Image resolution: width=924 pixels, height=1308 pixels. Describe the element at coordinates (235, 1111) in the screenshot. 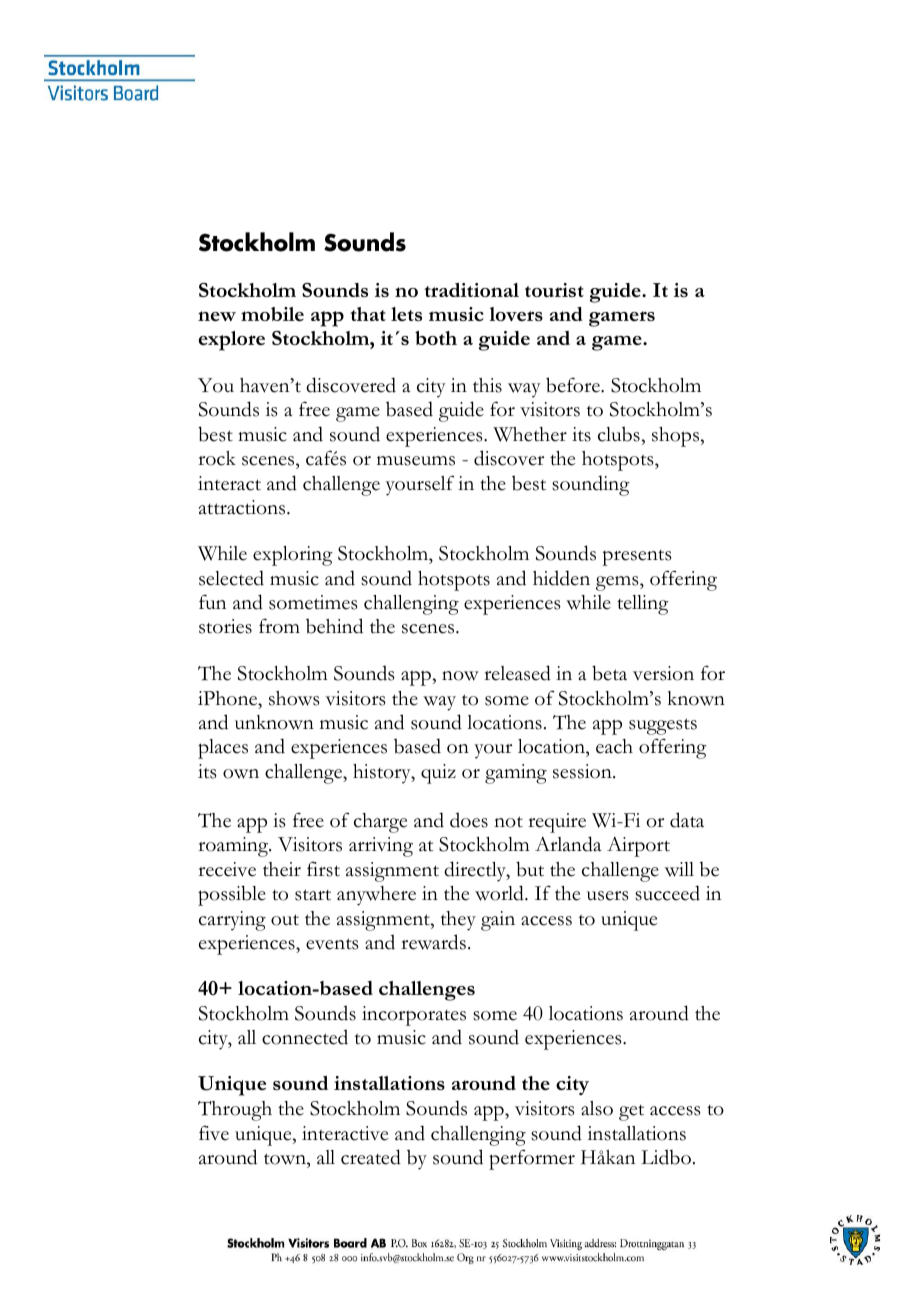

I see `Through` at that location.
